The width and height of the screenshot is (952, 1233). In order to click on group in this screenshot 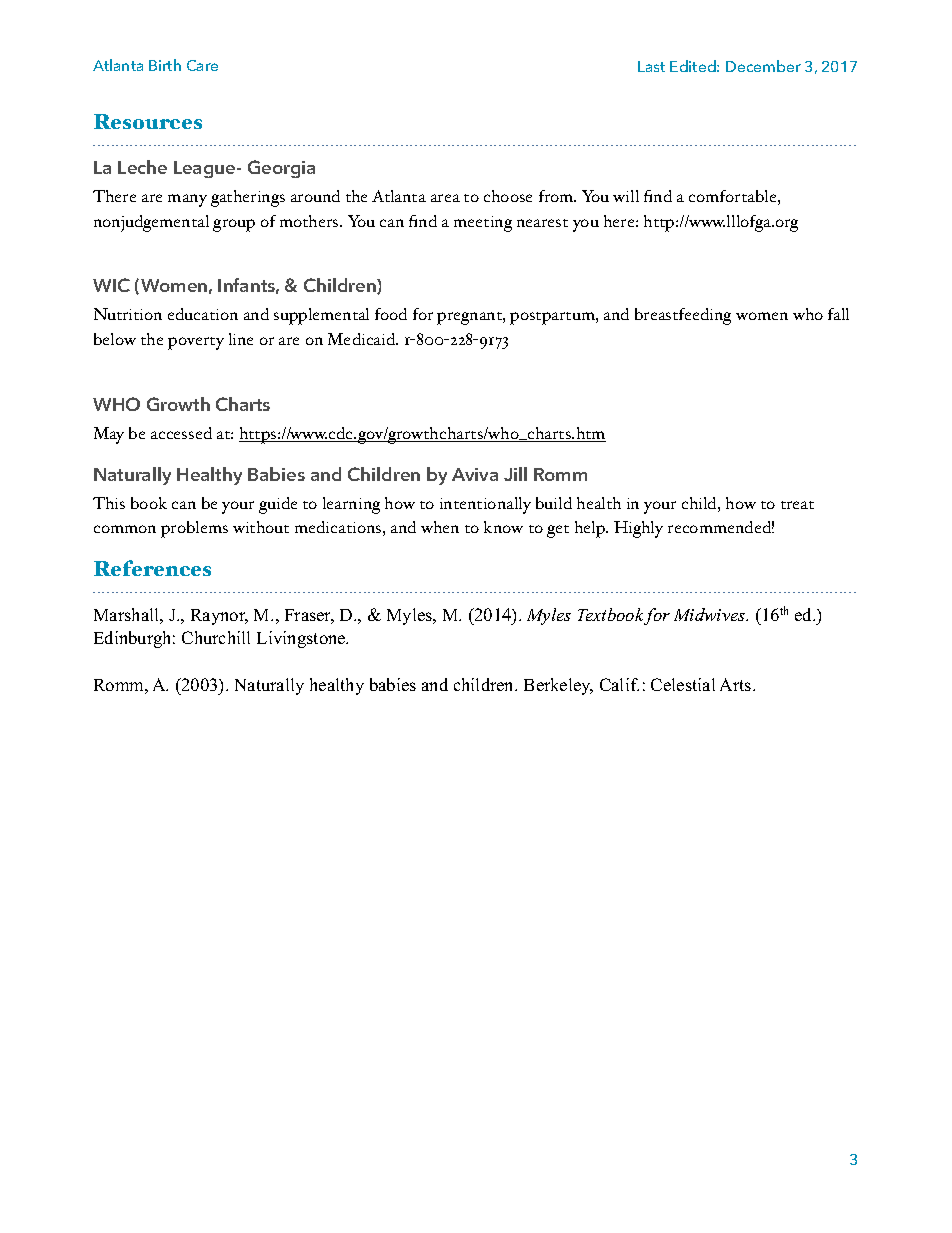, I will do `click(234, 225)`.
